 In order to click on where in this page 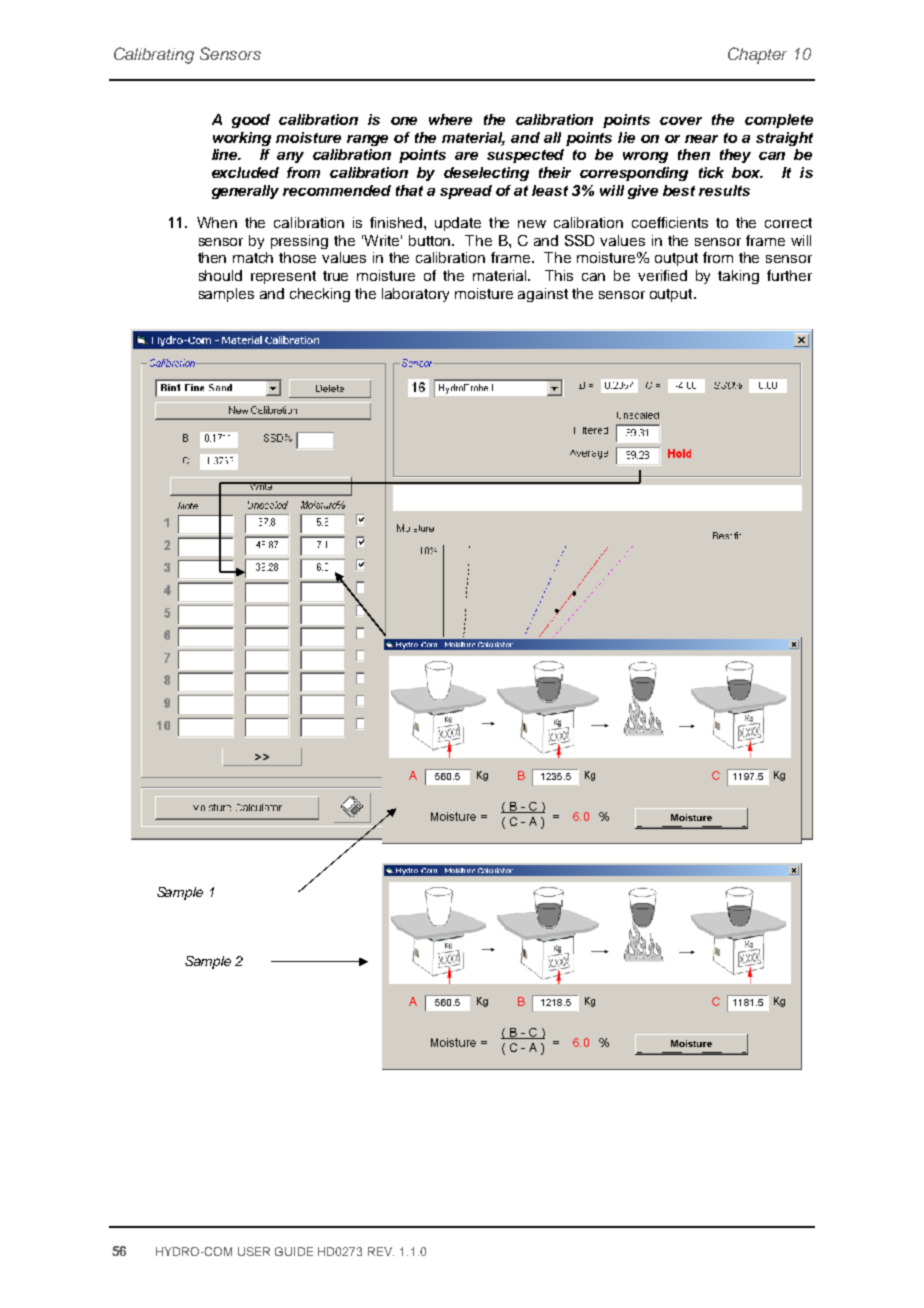, I will do `click(450, 119)`.
